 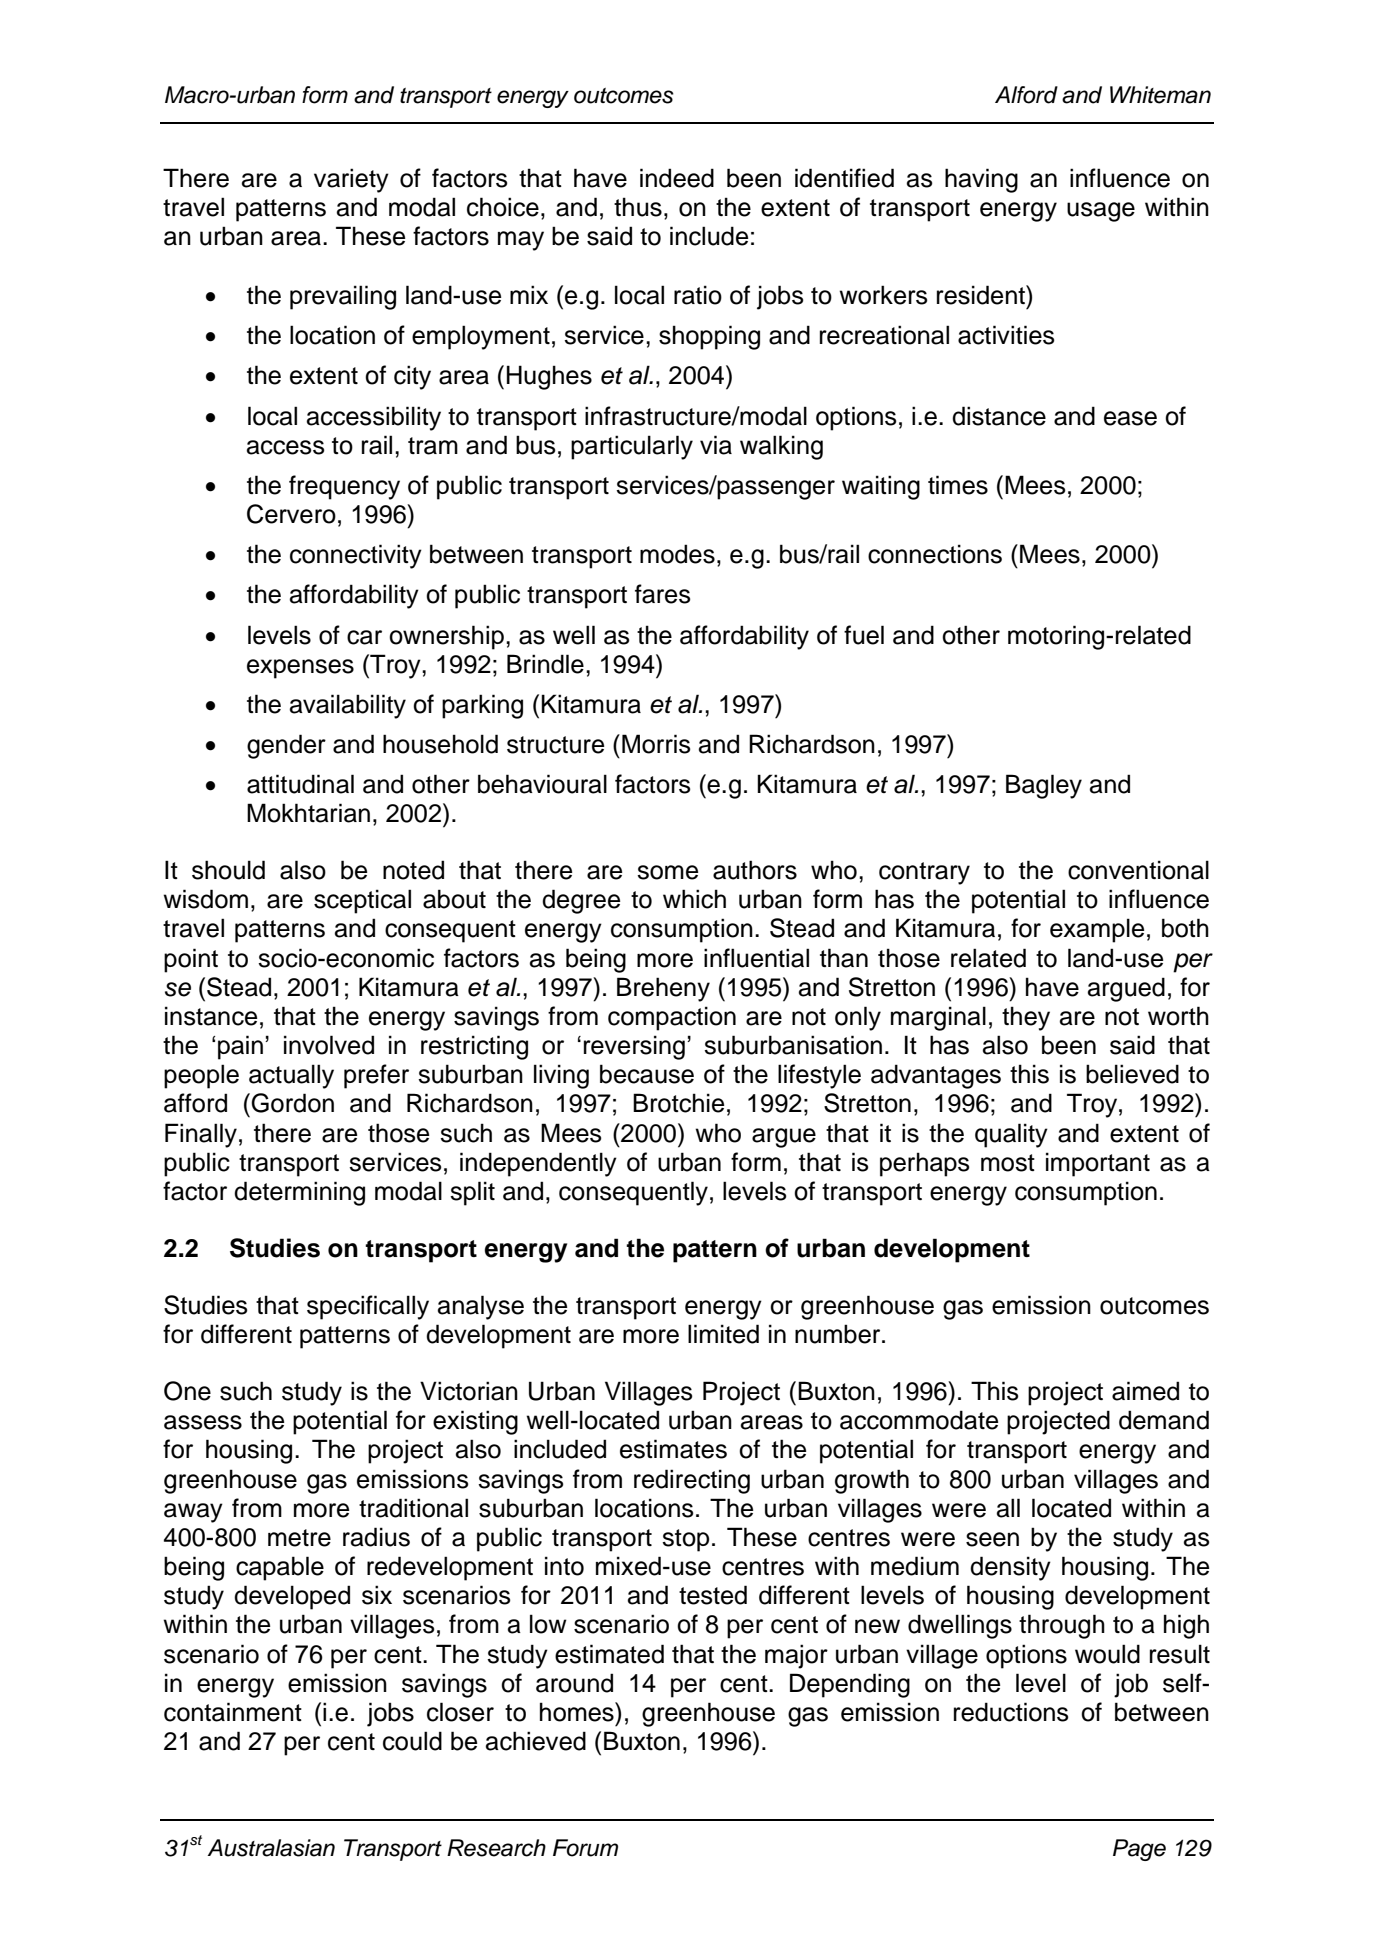 I want to click on determining, so click(x=299, y=1193).
